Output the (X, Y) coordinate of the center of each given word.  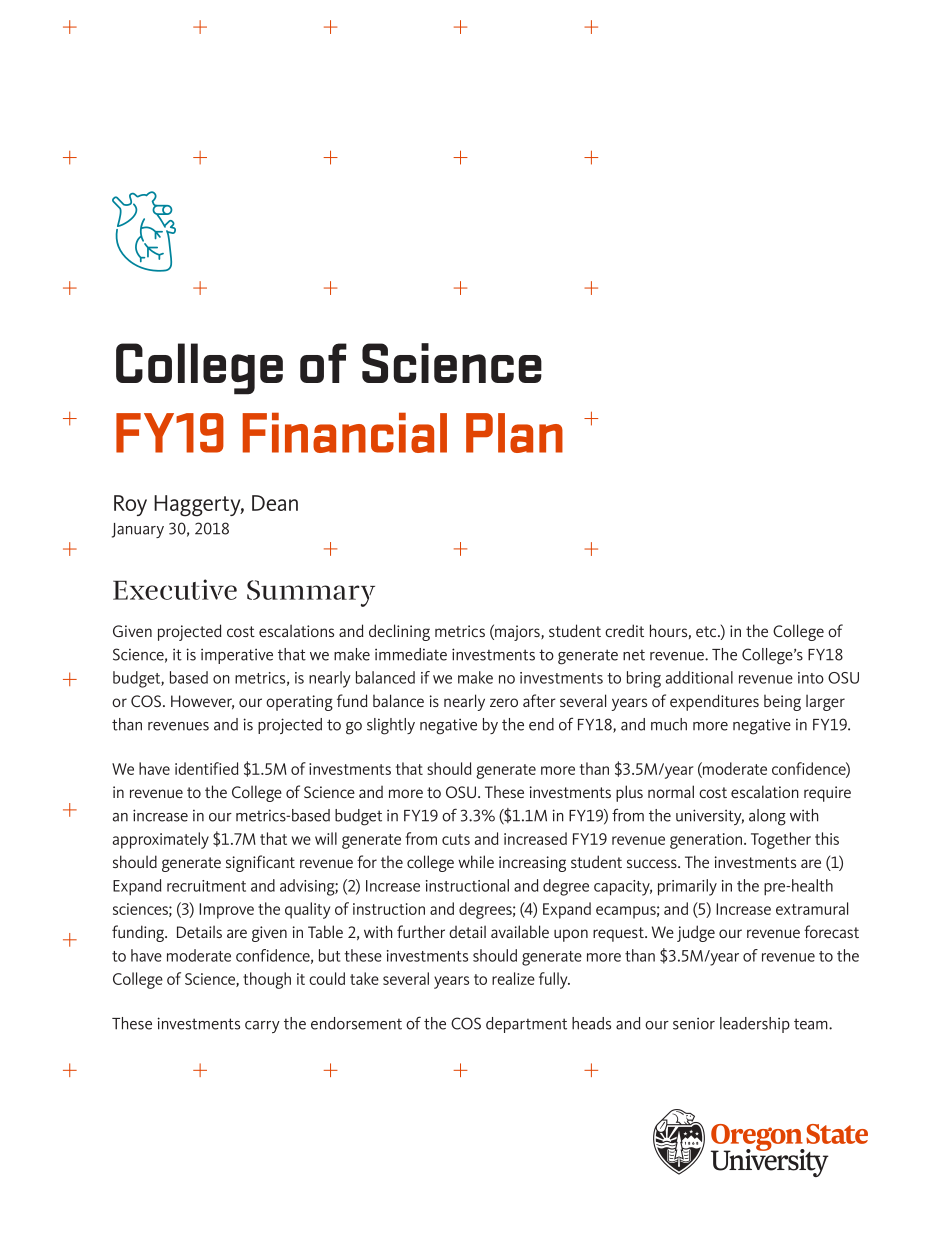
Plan (514, 433)
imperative (237, 656)
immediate (411, 654)
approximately (161, 840)
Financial (344, 432)
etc (707, 631)
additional (699, 677)
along (767, 817)
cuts (456, 839)
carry (262, 1027)
